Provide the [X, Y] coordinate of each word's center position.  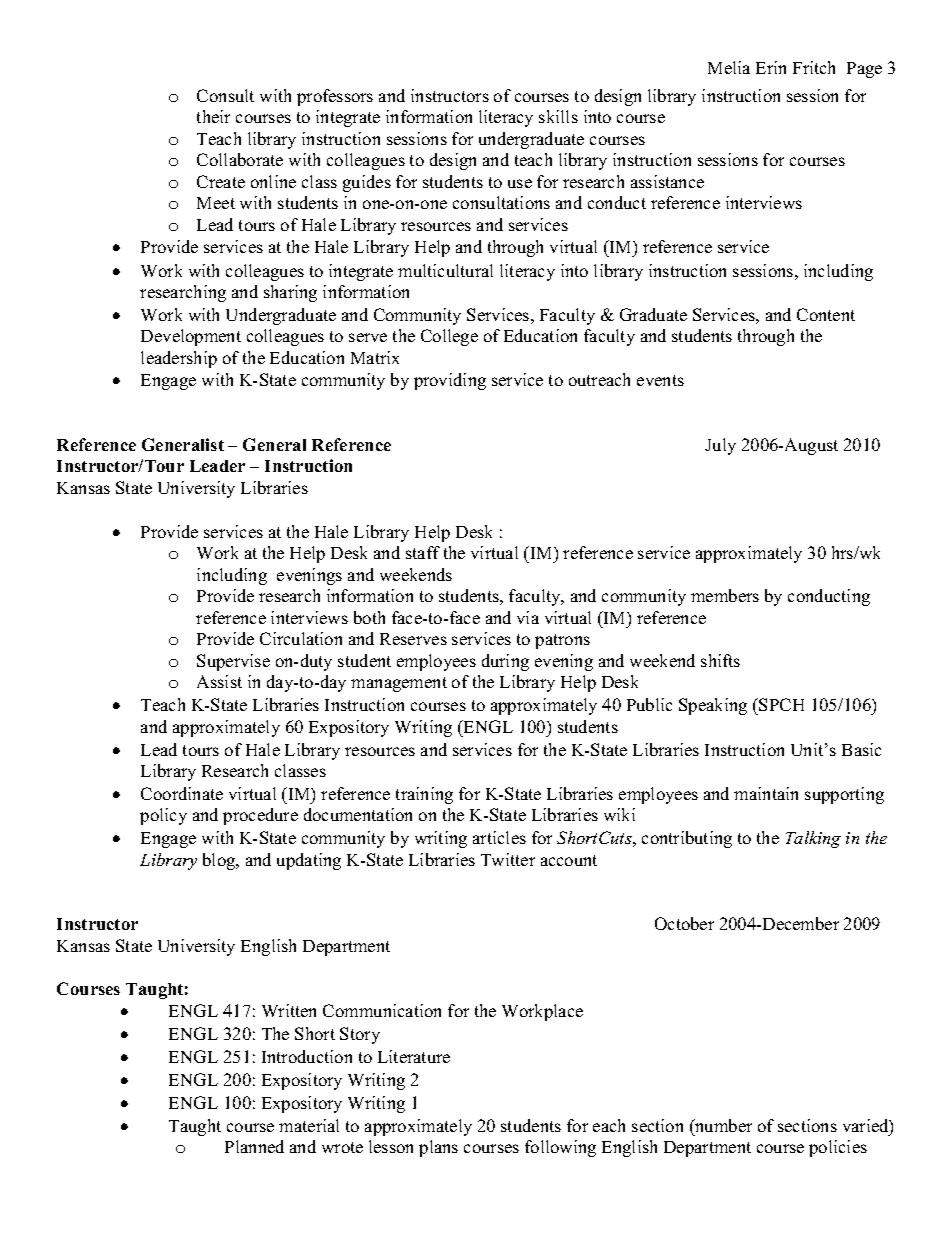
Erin [771, 67]
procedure [260, 816]
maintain [766, 793]
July [720, 446]
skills [558, 116]
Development [191, 337]
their [213, 116]
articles [499, 837]
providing [450, 381]
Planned [254, 1146]
